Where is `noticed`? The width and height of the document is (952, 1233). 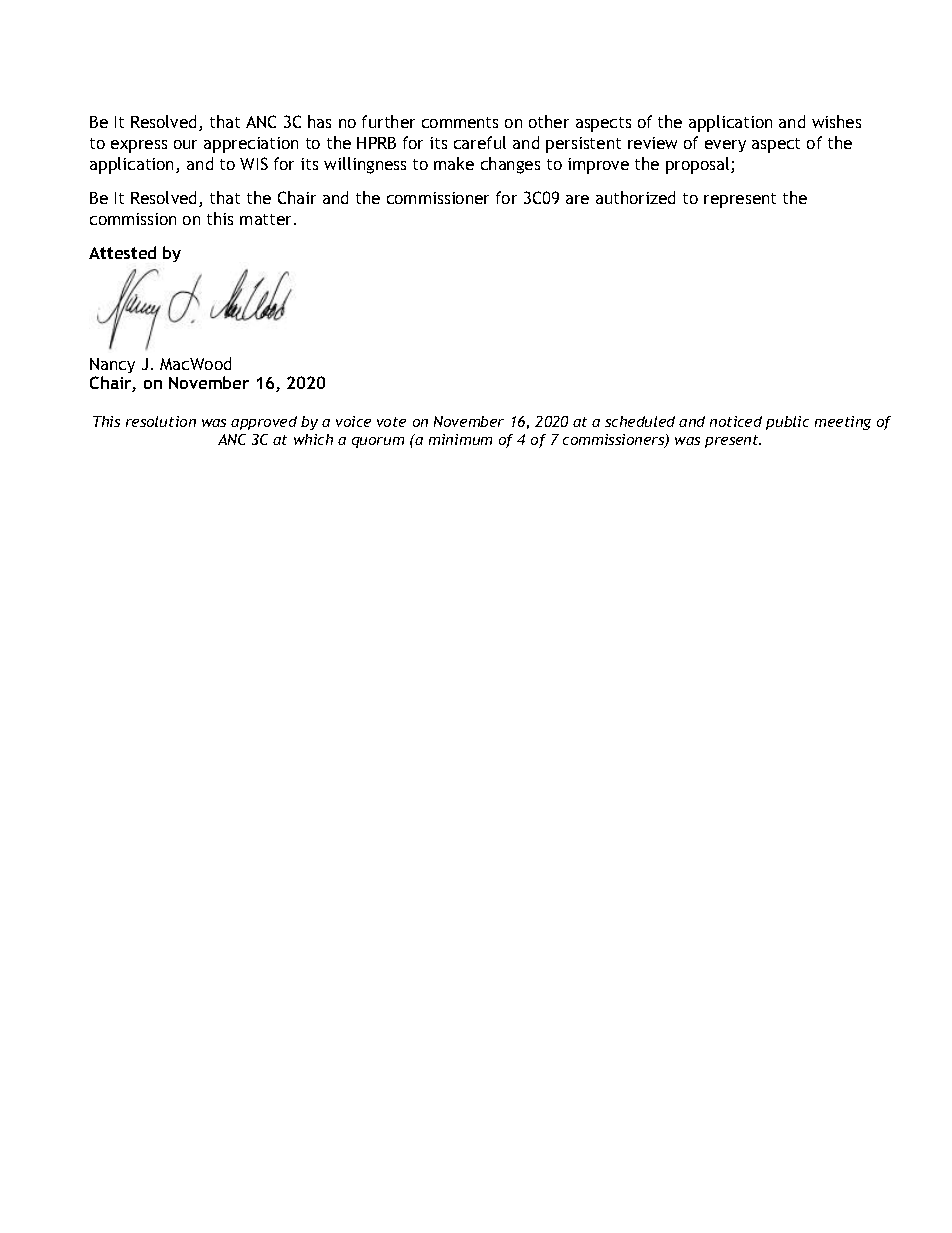
noticed is located at coordinates (736, 421).
